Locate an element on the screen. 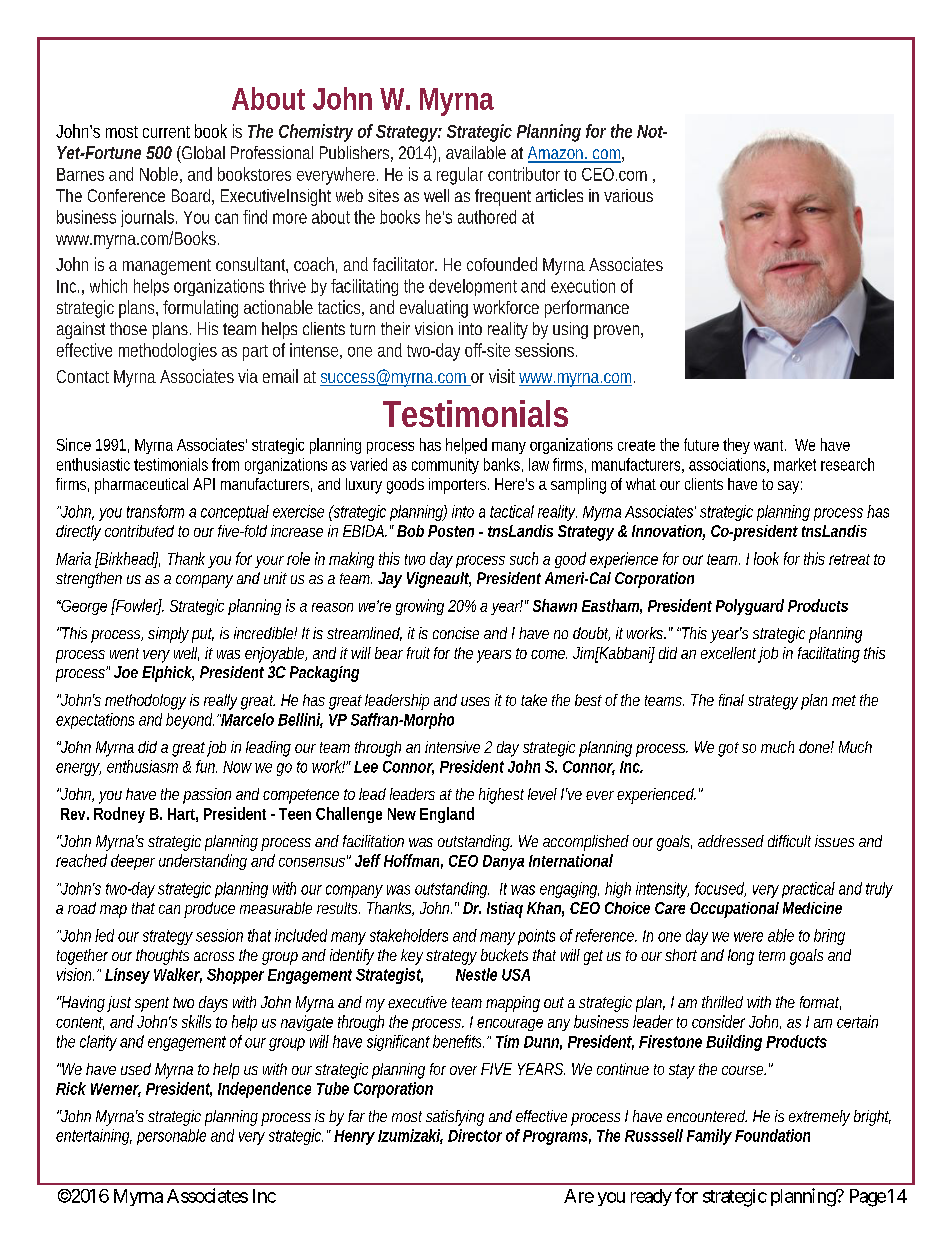 This screenshot has height=1233, width=952. various is located at coordinates (628, 195).
